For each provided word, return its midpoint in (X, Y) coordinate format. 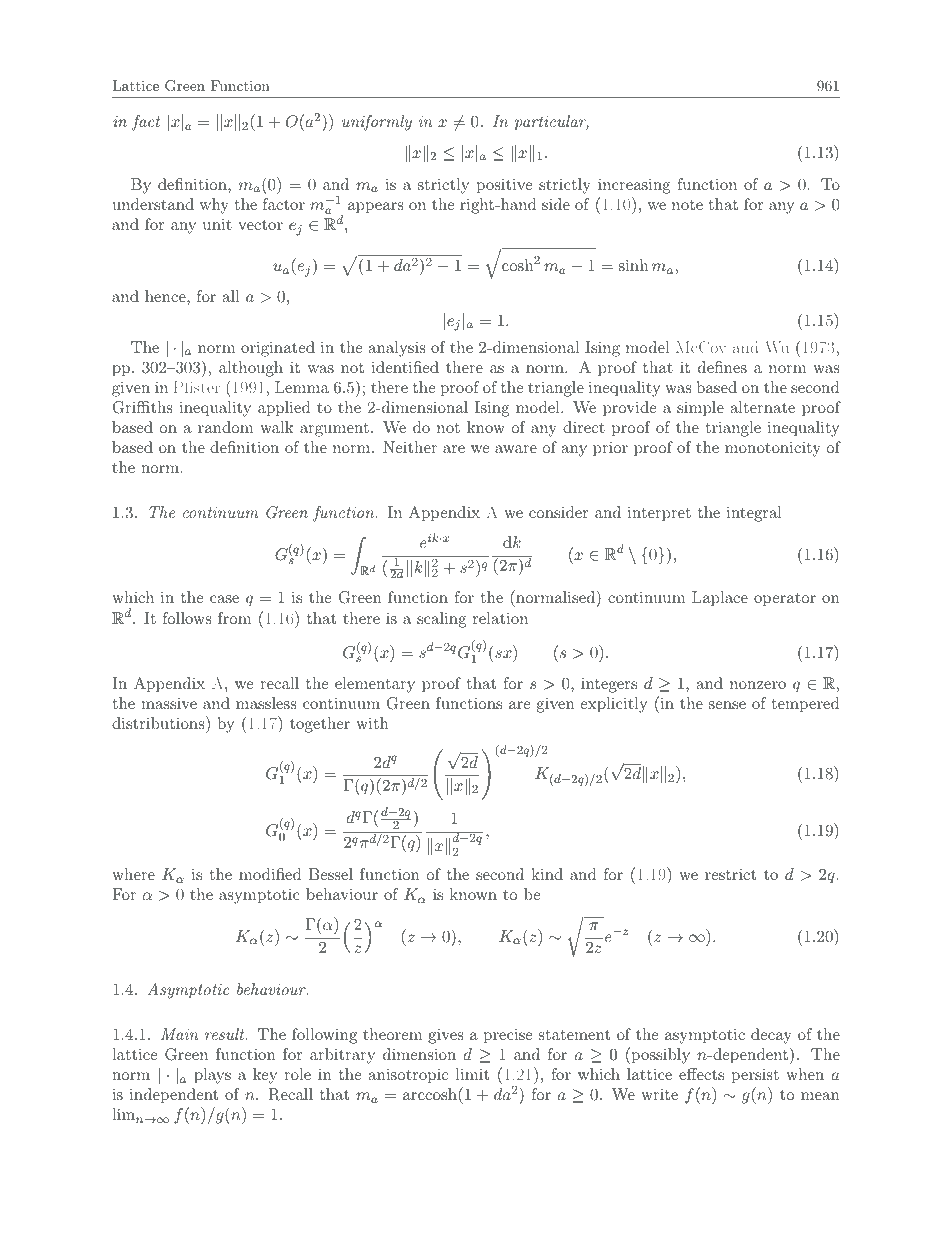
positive (504, 186)
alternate (763, 407)
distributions (159, 722)
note (687, 205)
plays (212, 1076)
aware (516, 449)
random (226, 427)
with (372, 723)
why (214, 206)
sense (727, 705)
